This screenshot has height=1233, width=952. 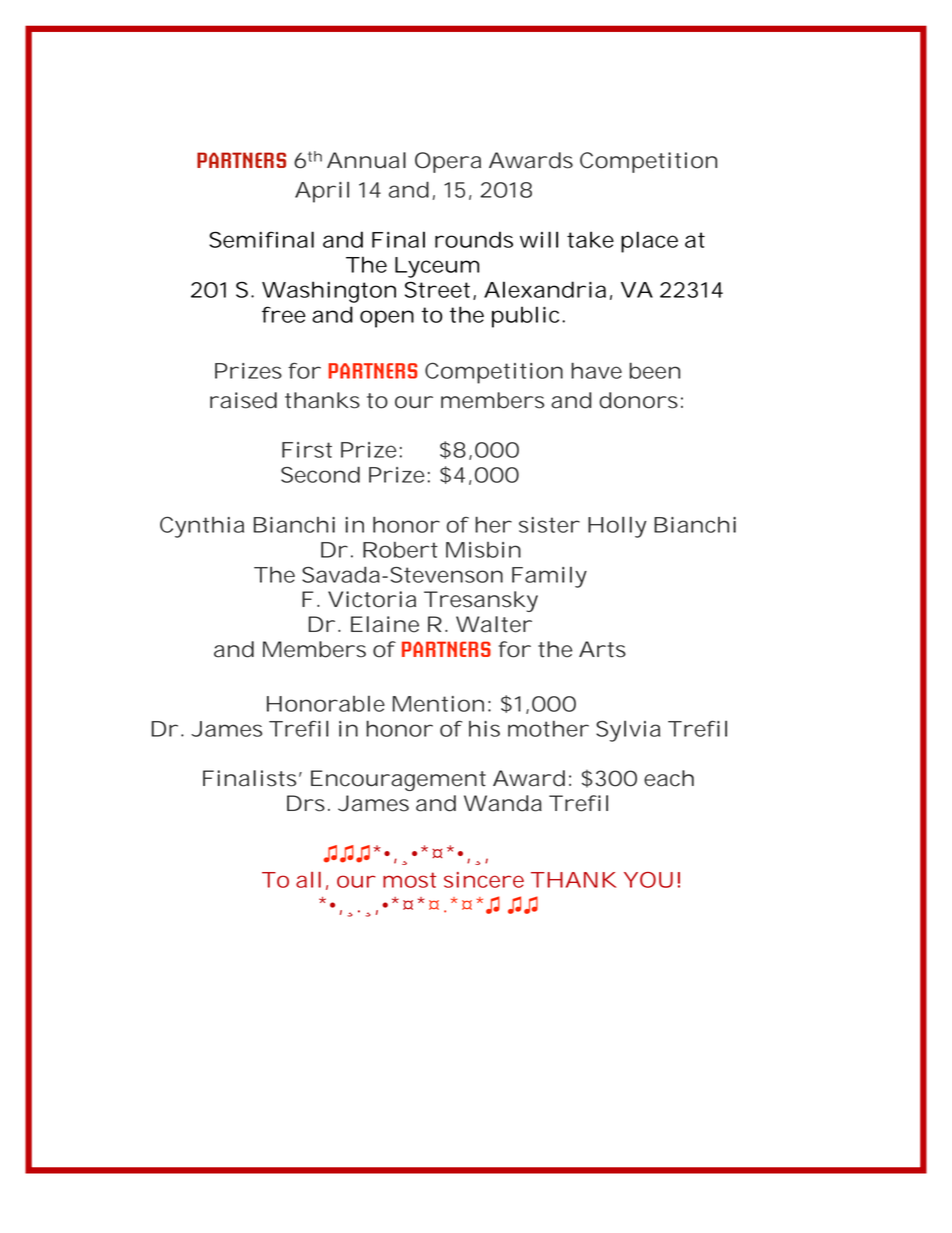 I want to click on each, so click(x=669, y=778).
